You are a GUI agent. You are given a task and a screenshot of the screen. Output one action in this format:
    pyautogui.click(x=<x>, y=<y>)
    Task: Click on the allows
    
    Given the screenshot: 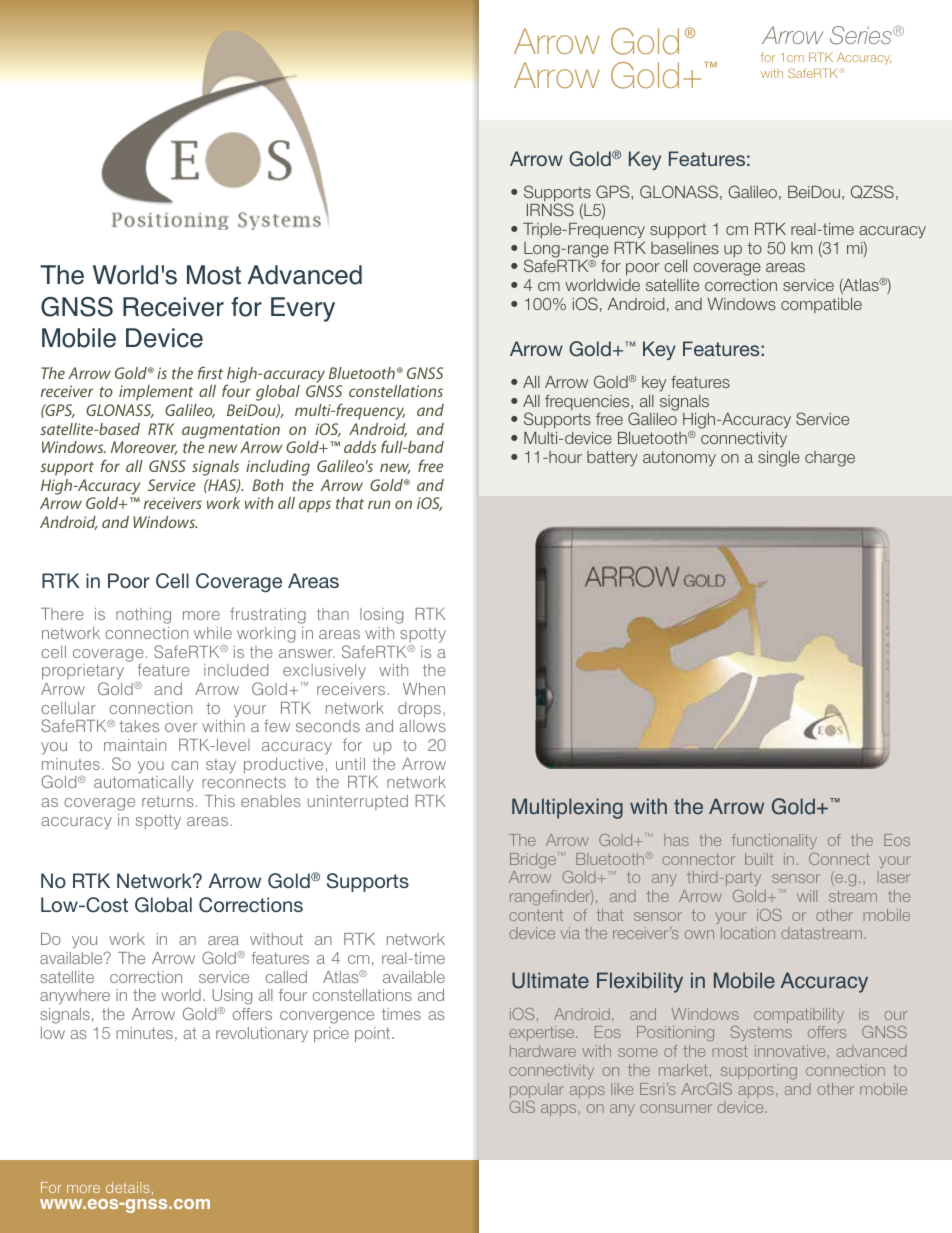 What is the action you would take?
    pyautogui.click(x=422, y=726)
